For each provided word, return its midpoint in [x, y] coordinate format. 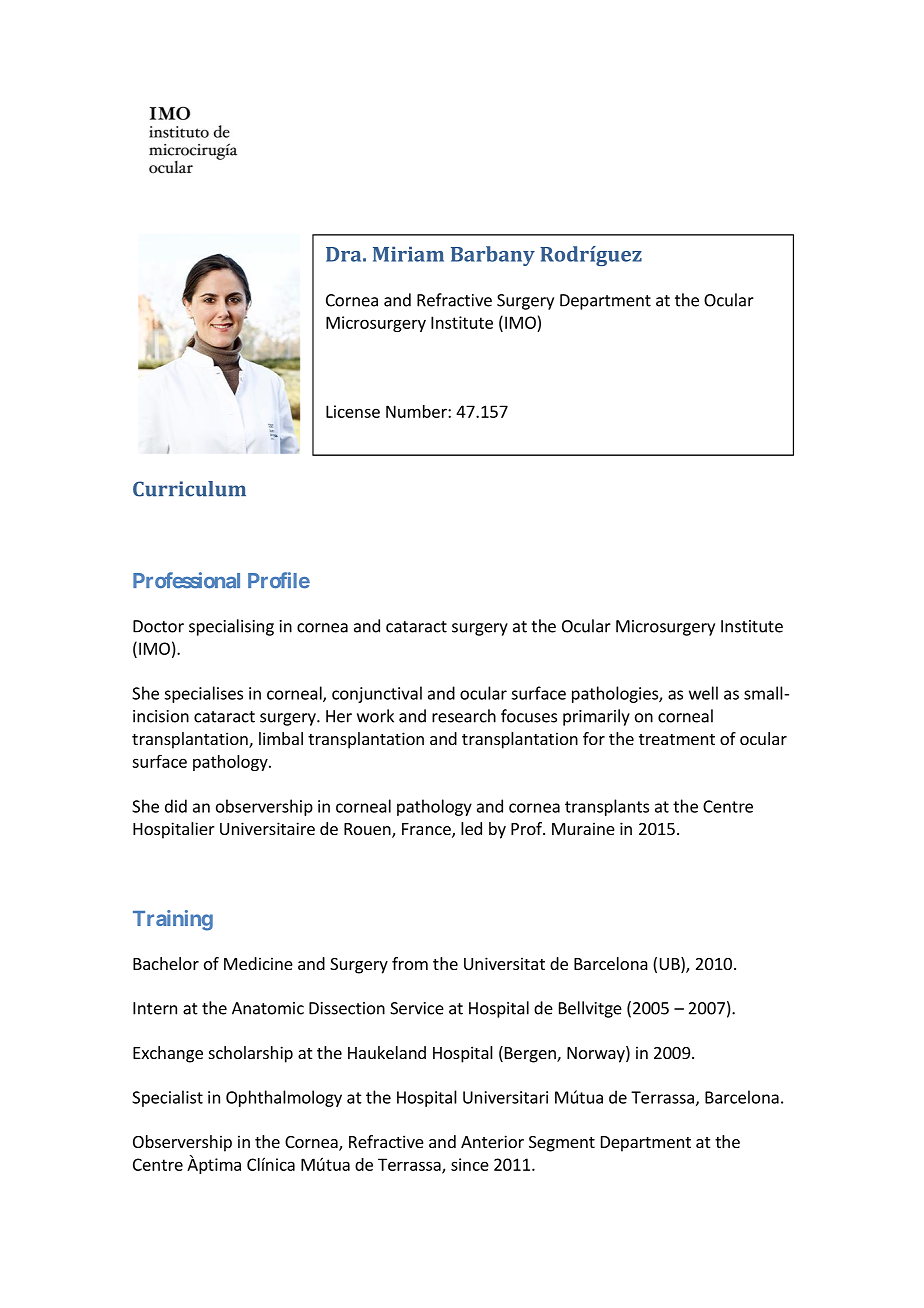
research [464, 716]
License [353, 411]
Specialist [167, 1098]
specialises [203, 694]
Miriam [408, 254]
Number [417, 411]
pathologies [616, 694]
